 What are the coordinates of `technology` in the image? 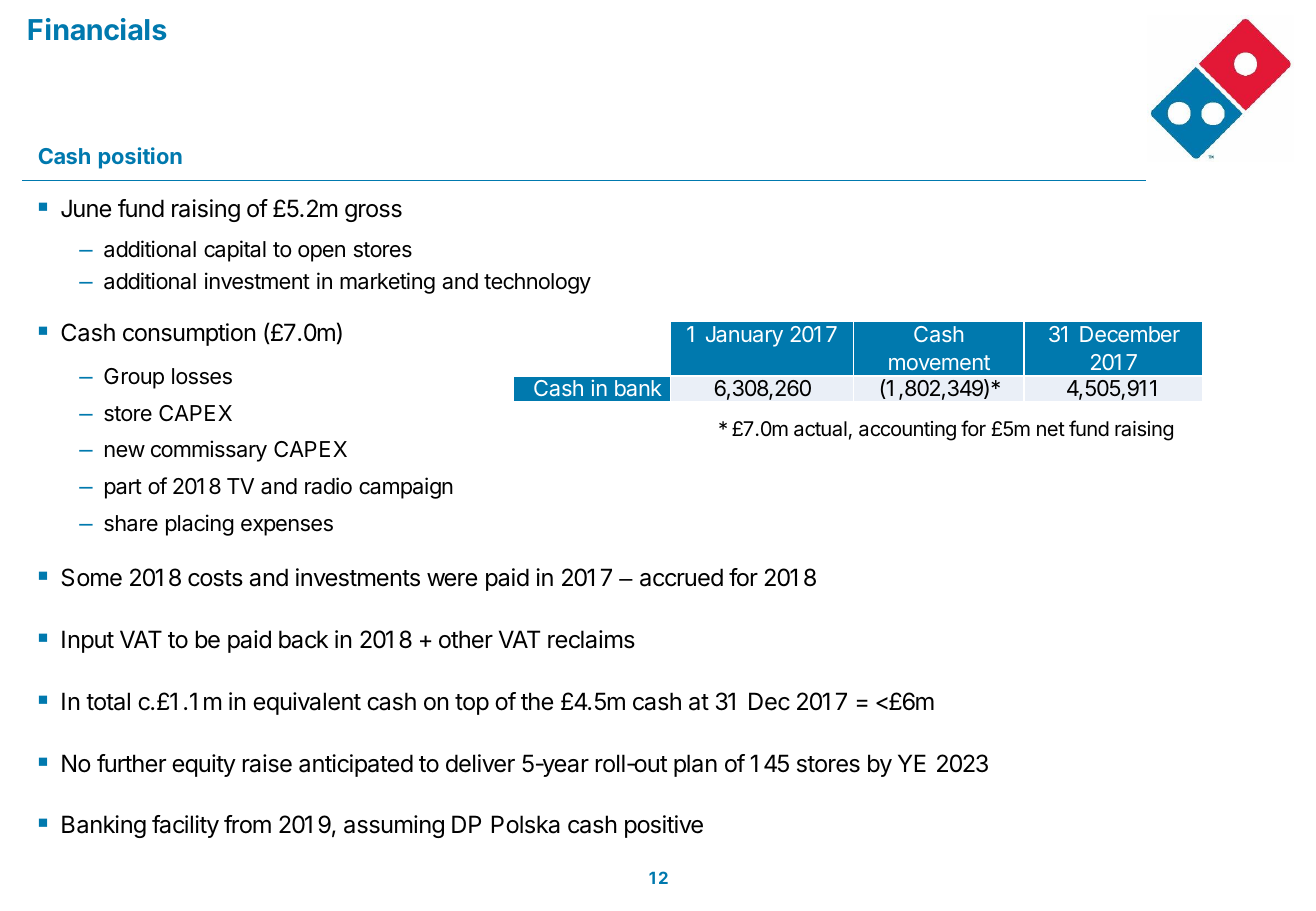 It's located at (537, 283).
